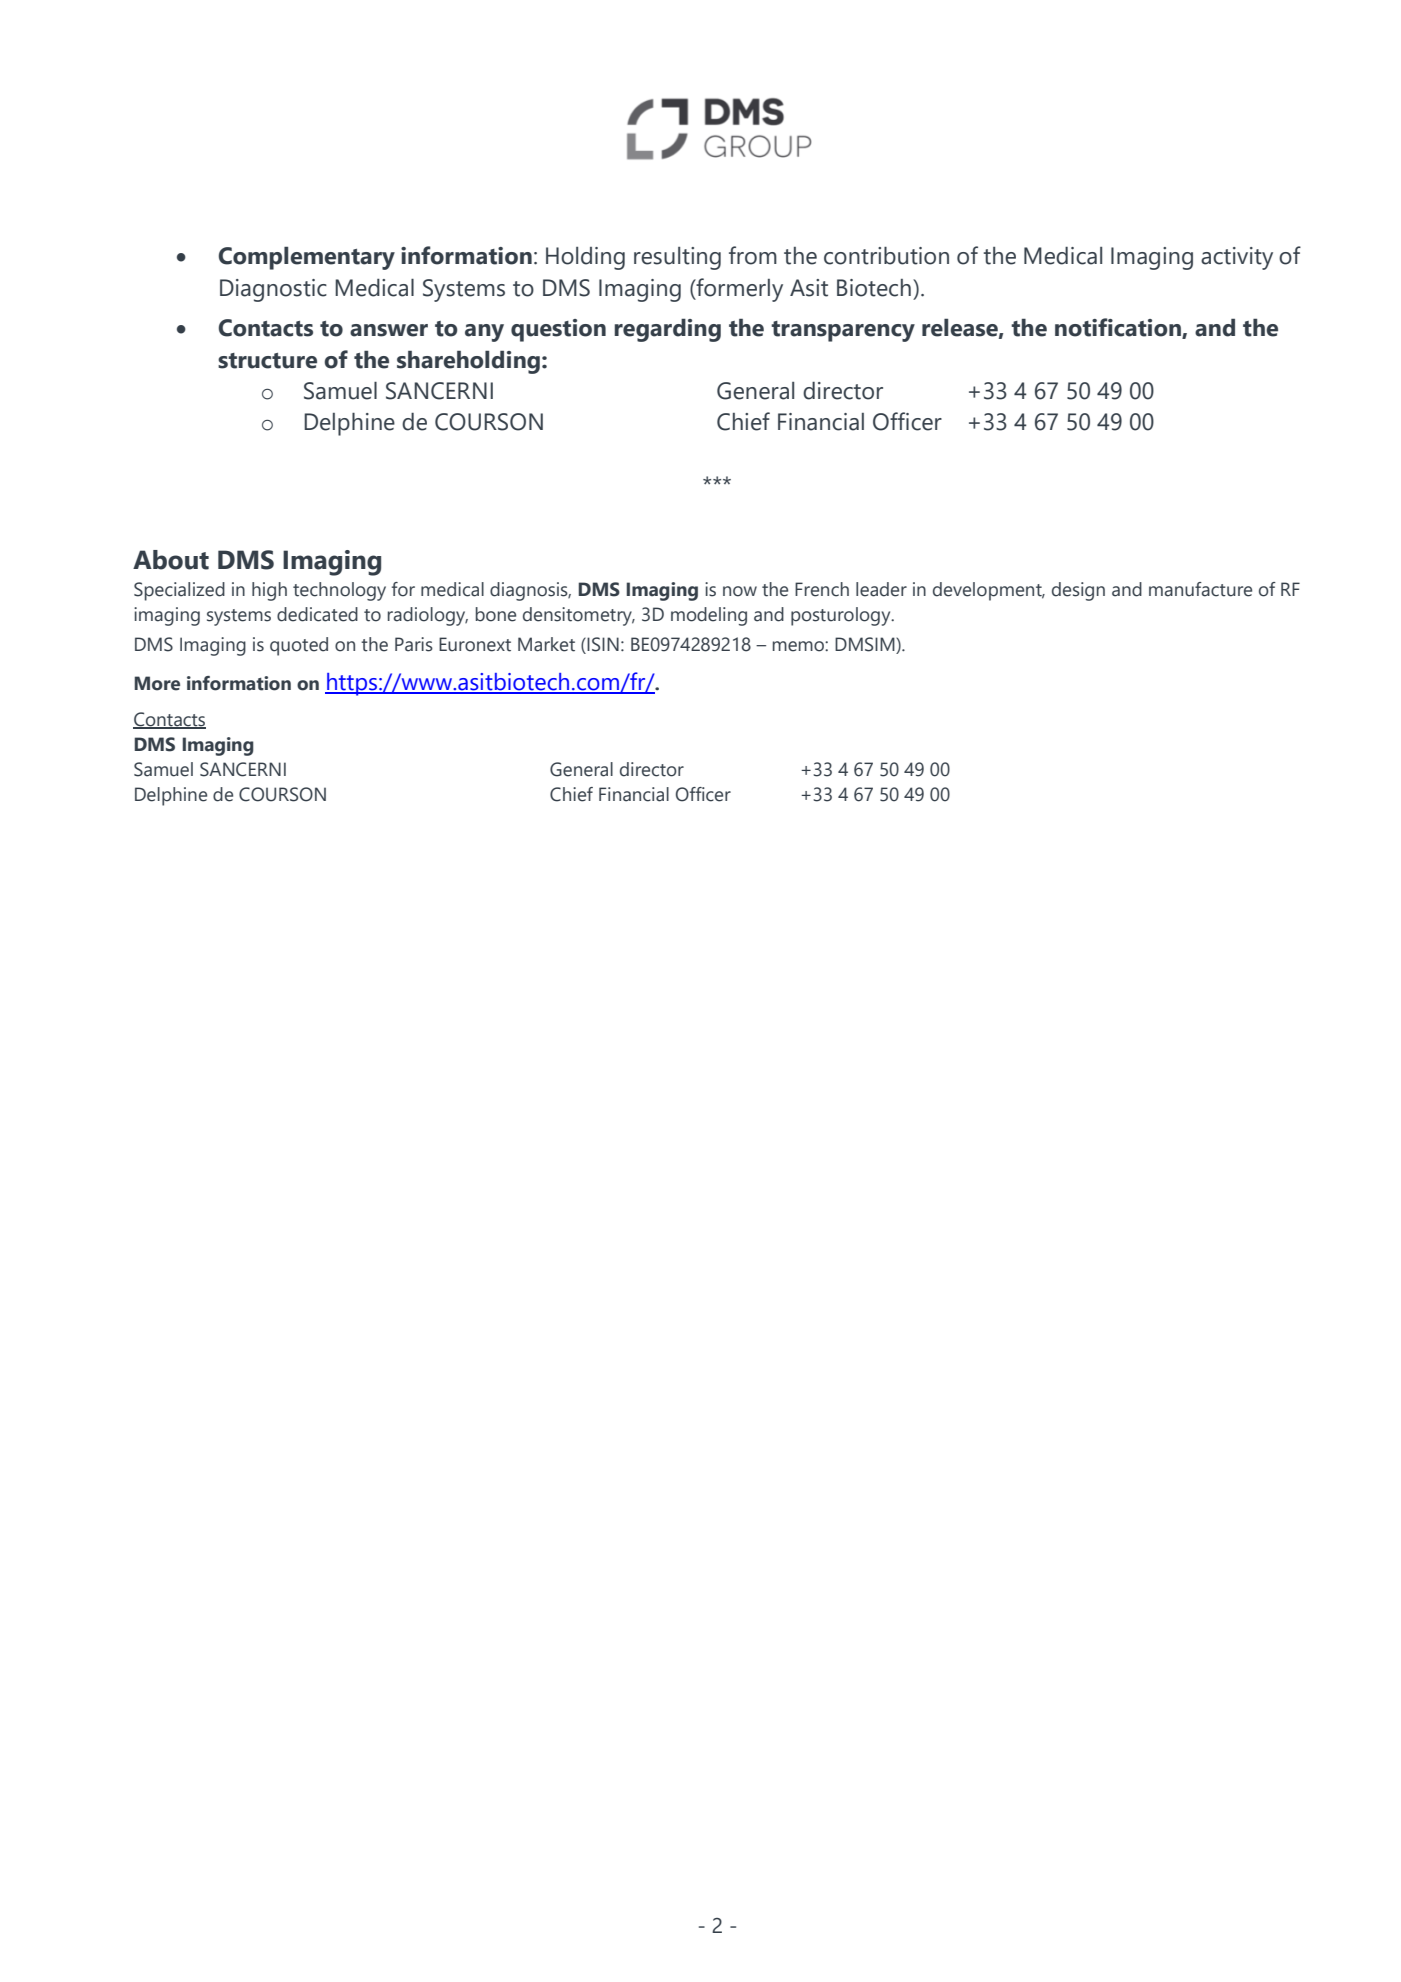 The image size is (1401, 1982). What do you see at coordinates (171, 560) in the screenshot?
I see `About` at bounding box center [171, 560].
